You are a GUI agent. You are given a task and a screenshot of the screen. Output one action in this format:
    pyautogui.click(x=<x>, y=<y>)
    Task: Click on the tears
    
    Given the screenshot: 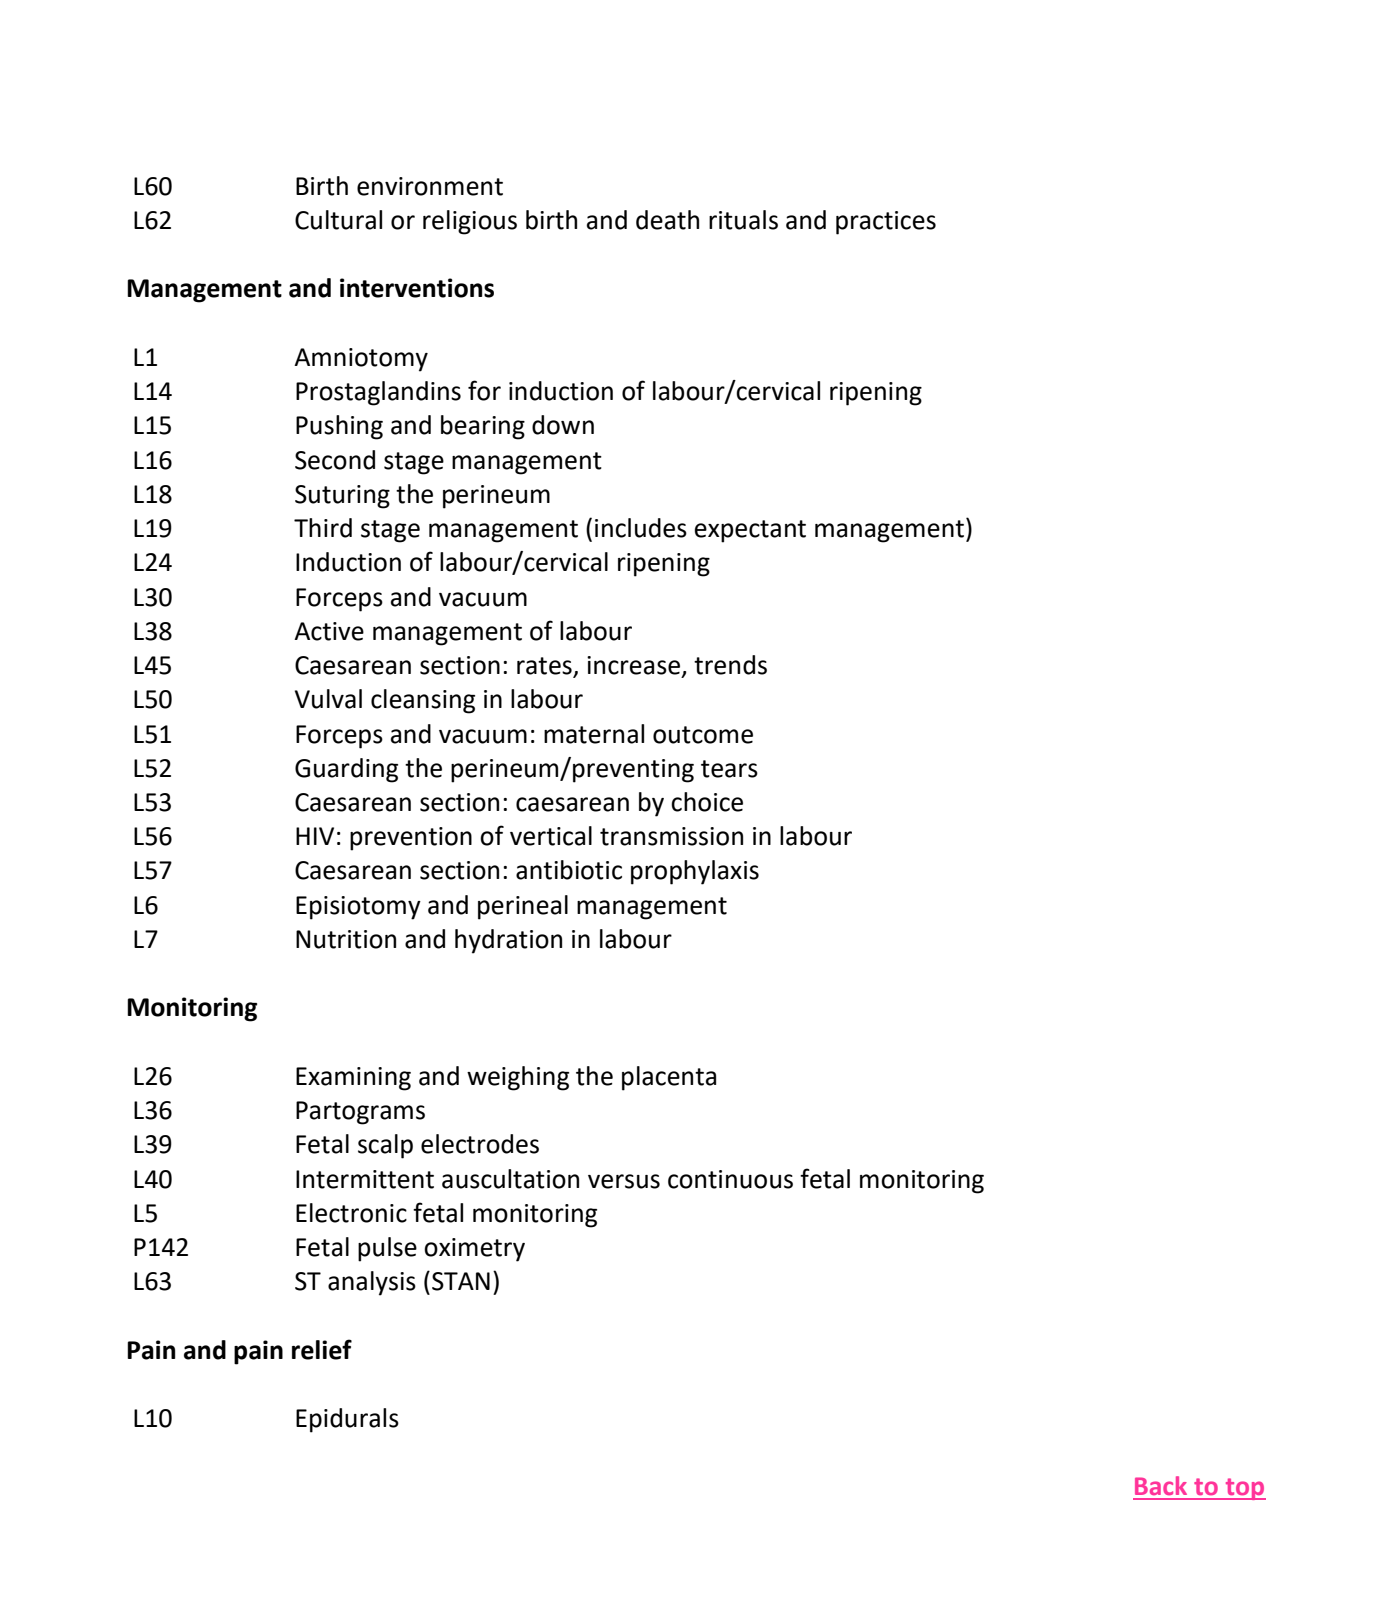 What is the action you would take?
    pyautogui.click(x=729, y=769)
